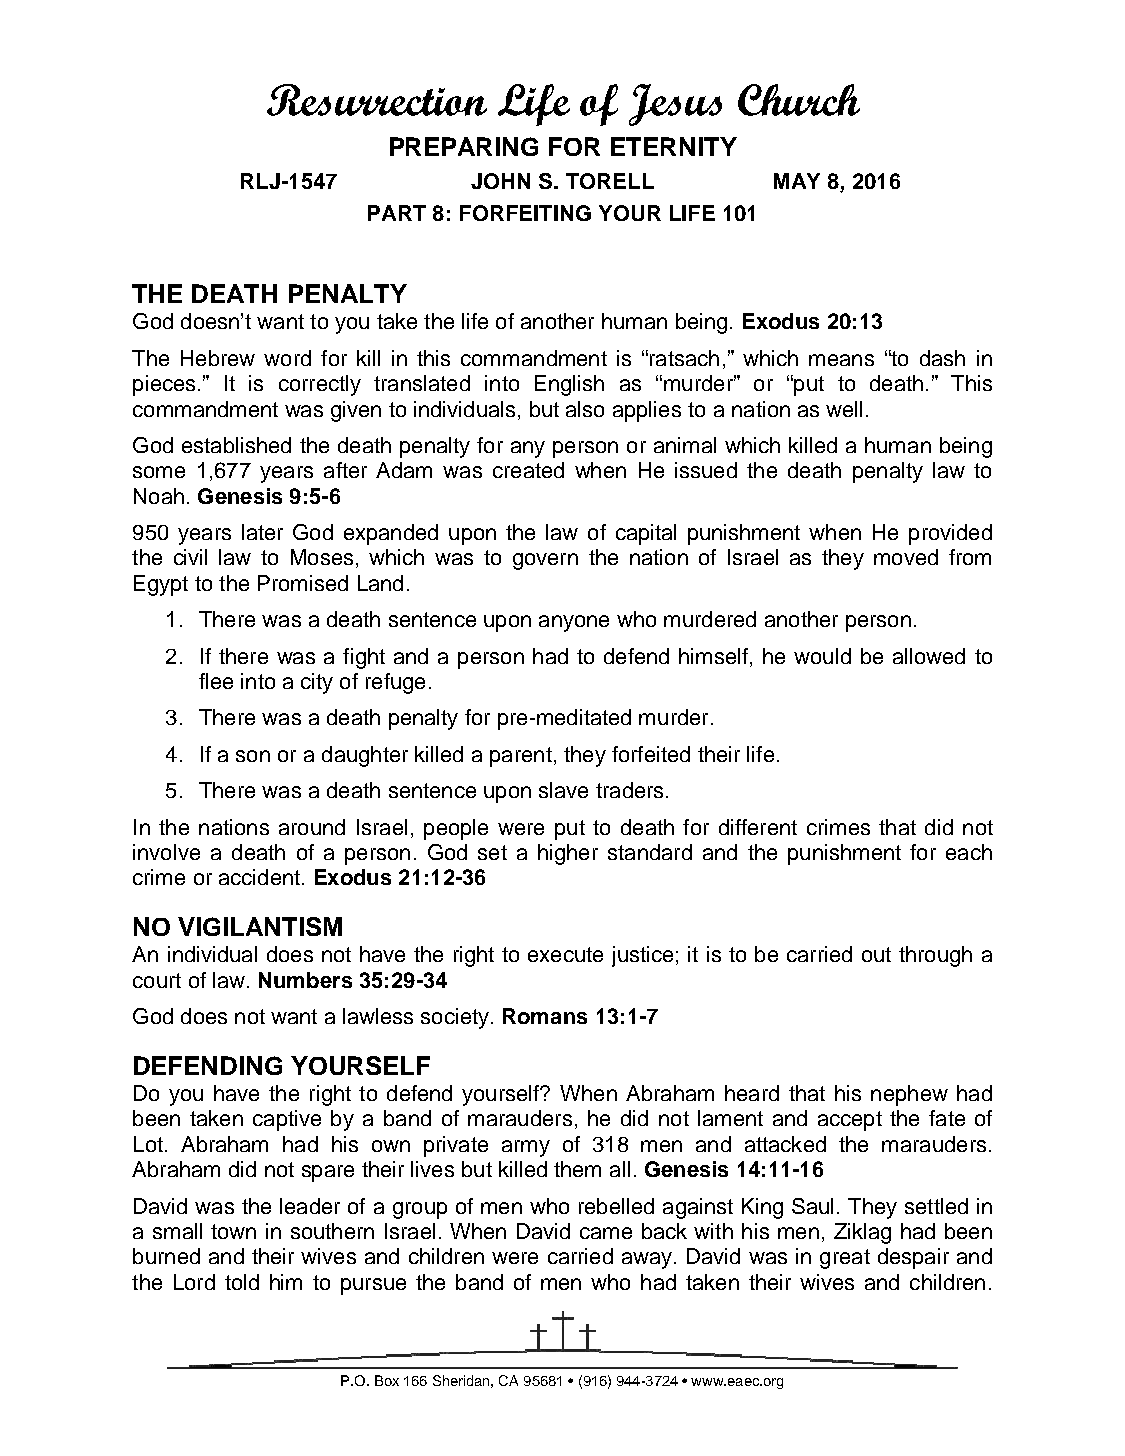 The image size is (1125, 1456). What do you see at coordinates (216, 681) in the screenshot?
I see `flee` at bounding box center [216, 681].
